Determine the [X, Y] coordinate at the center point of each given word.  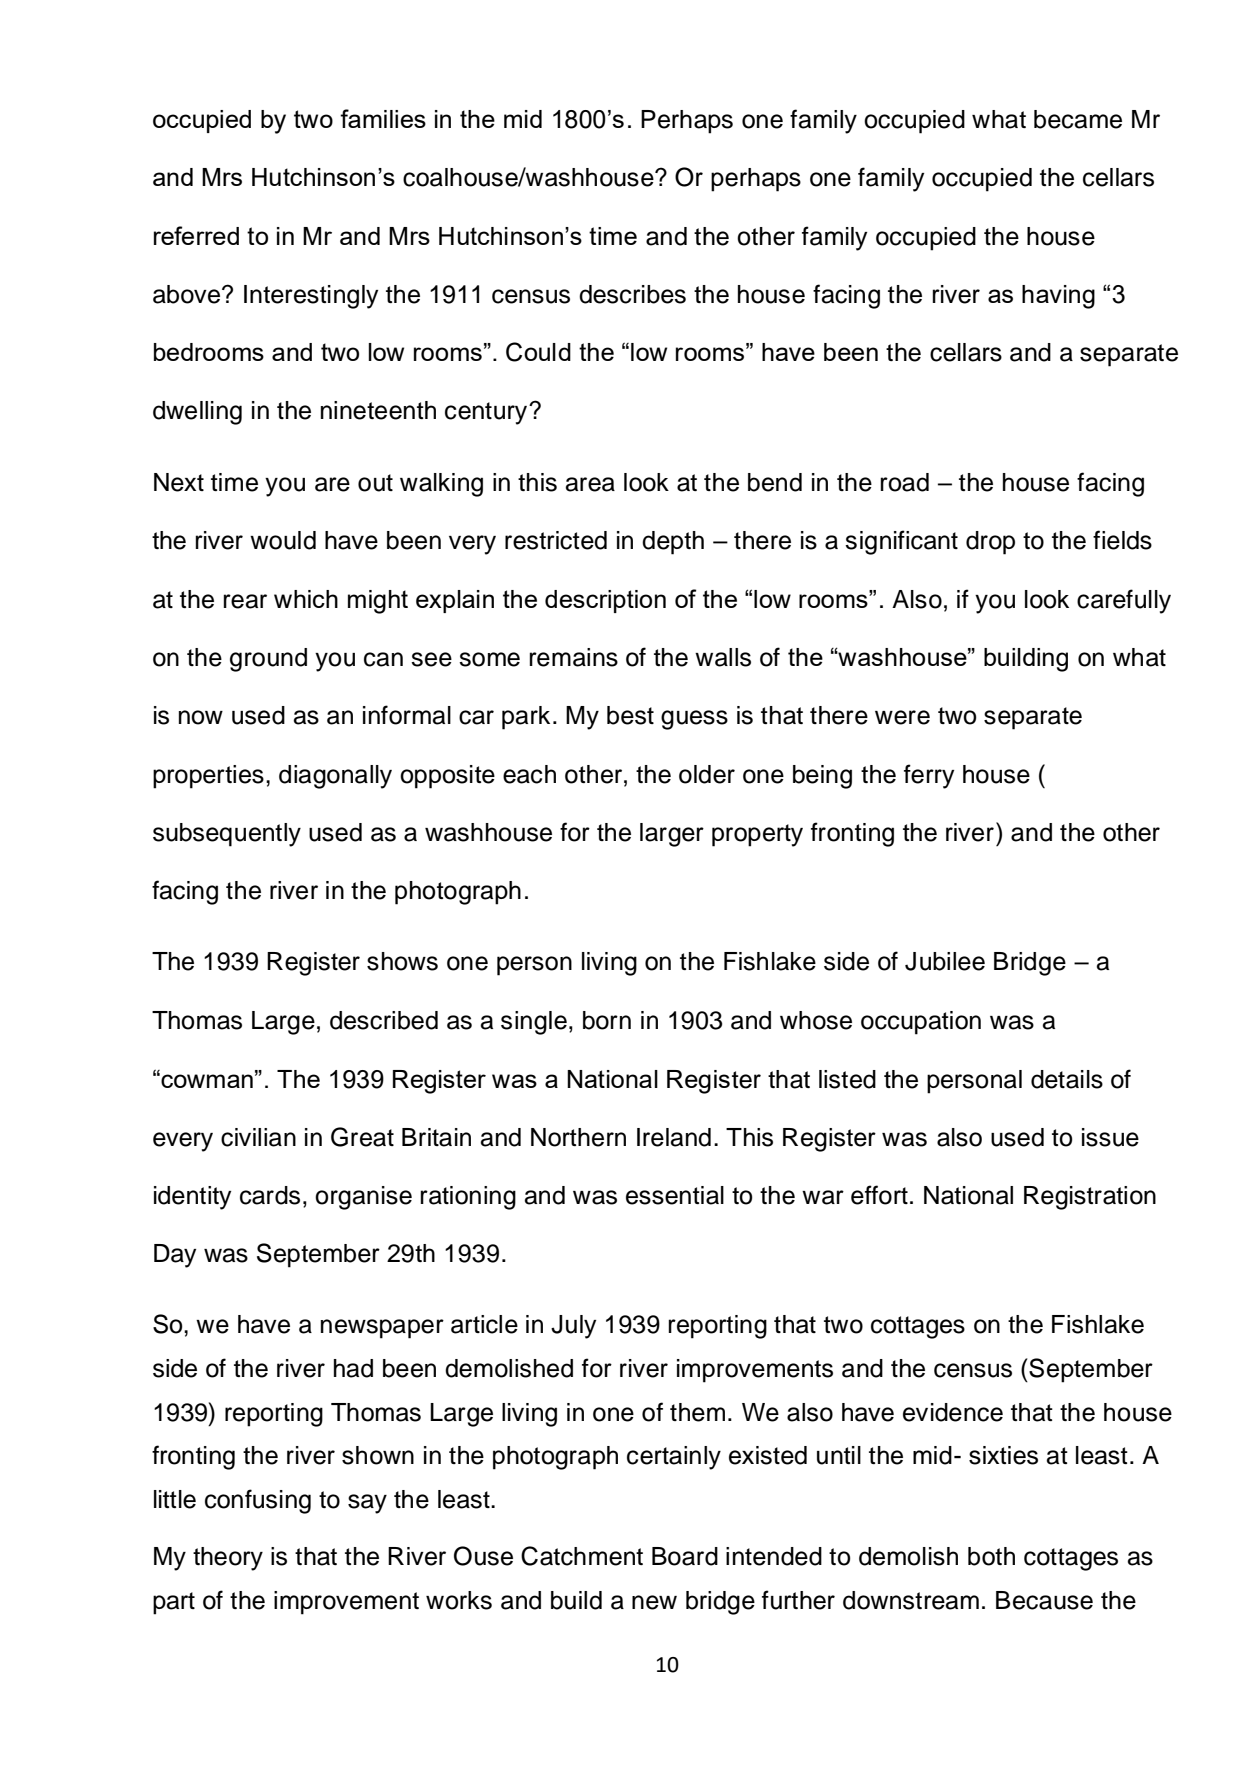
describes [632, 294]
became [1078, 119]
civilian [258, 1137]
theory [228, 1559]
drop [990, 543]
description [605, 601]
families [383, 118]
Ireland [674, 1137]
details [1067, 1079]
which [306, 599]
